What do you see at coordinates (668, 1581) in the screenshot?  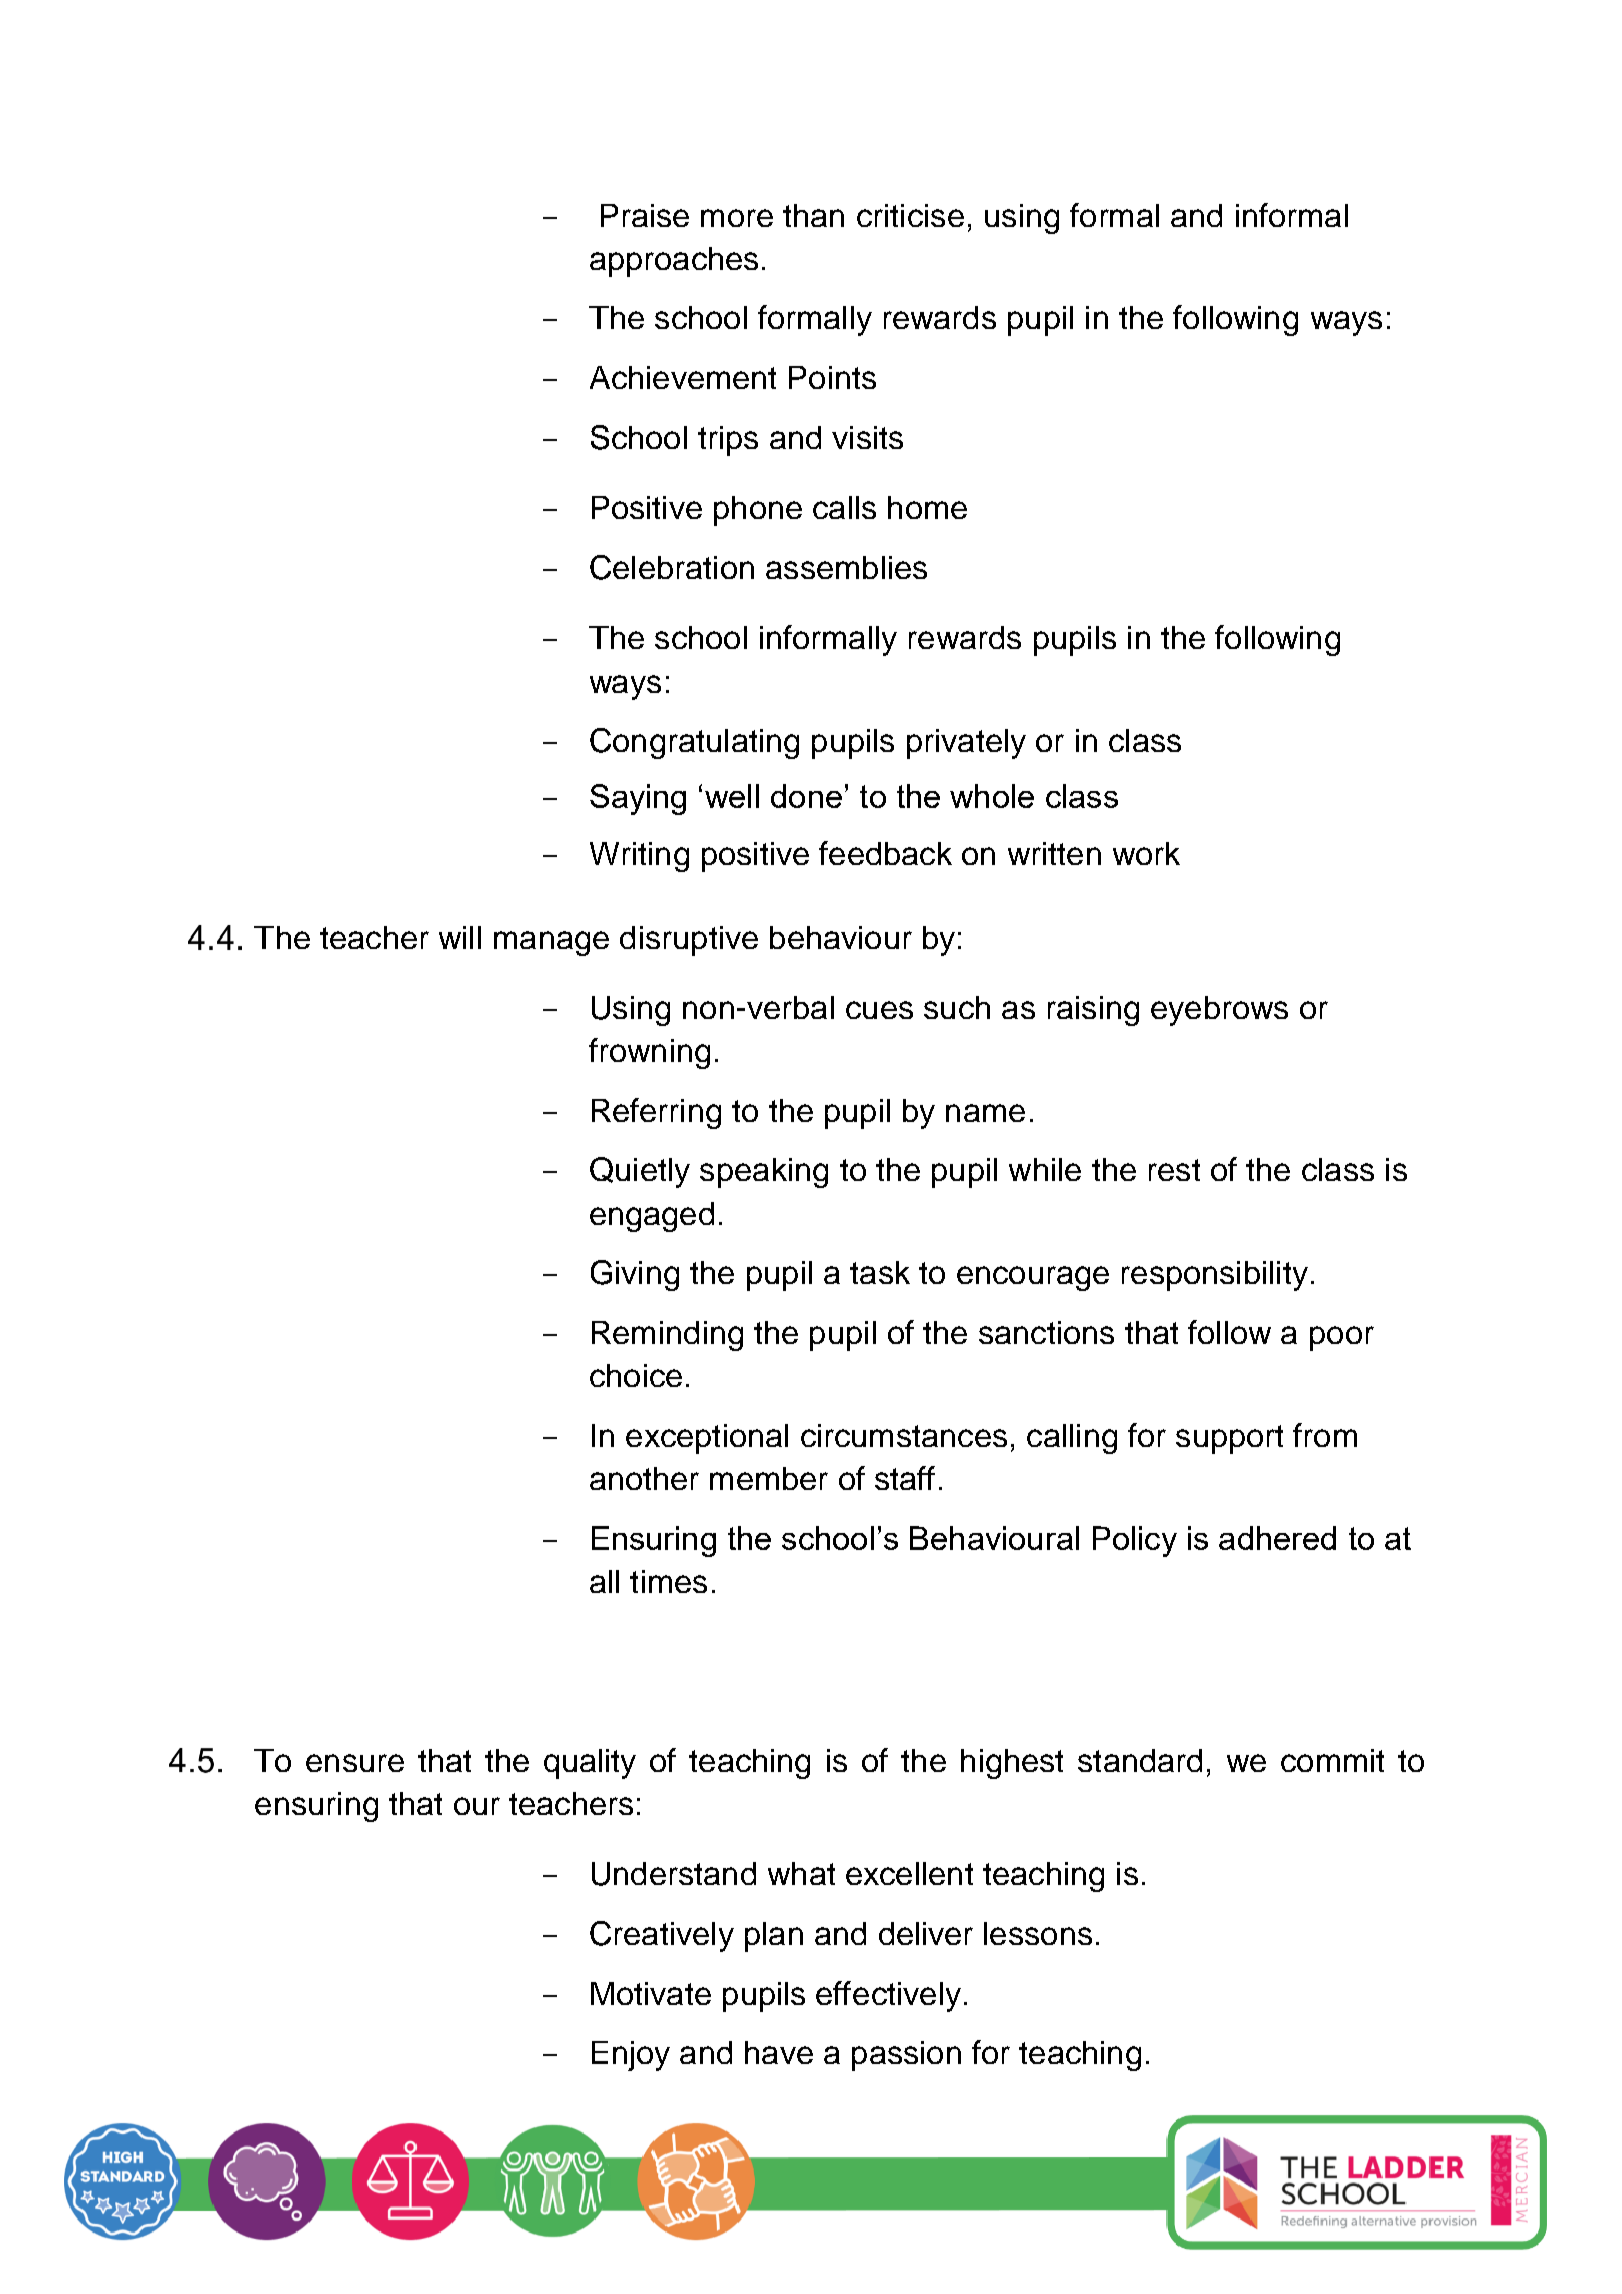 I see `times` at bounding box center [668, 1581].
